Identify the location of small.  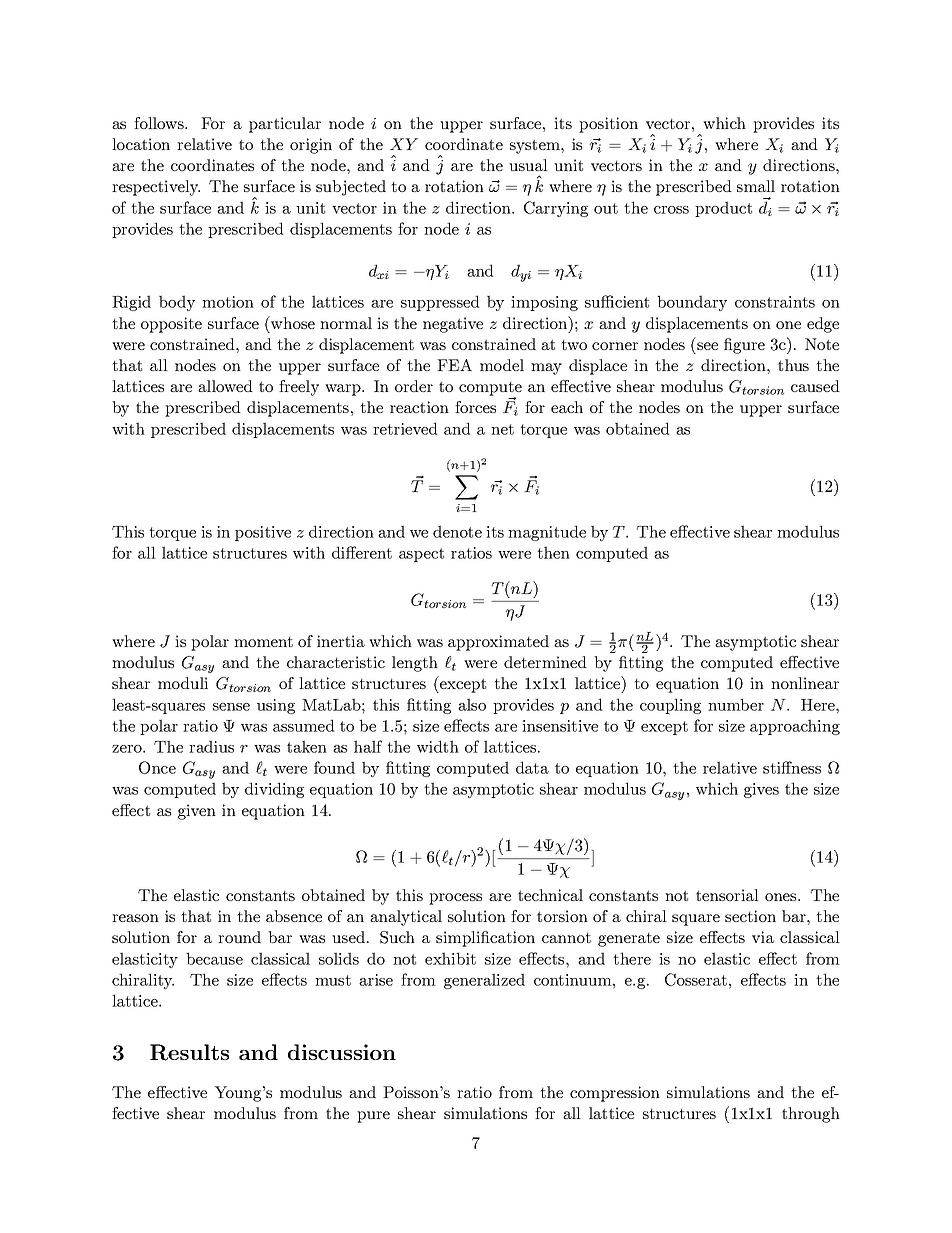
(756, 186).
